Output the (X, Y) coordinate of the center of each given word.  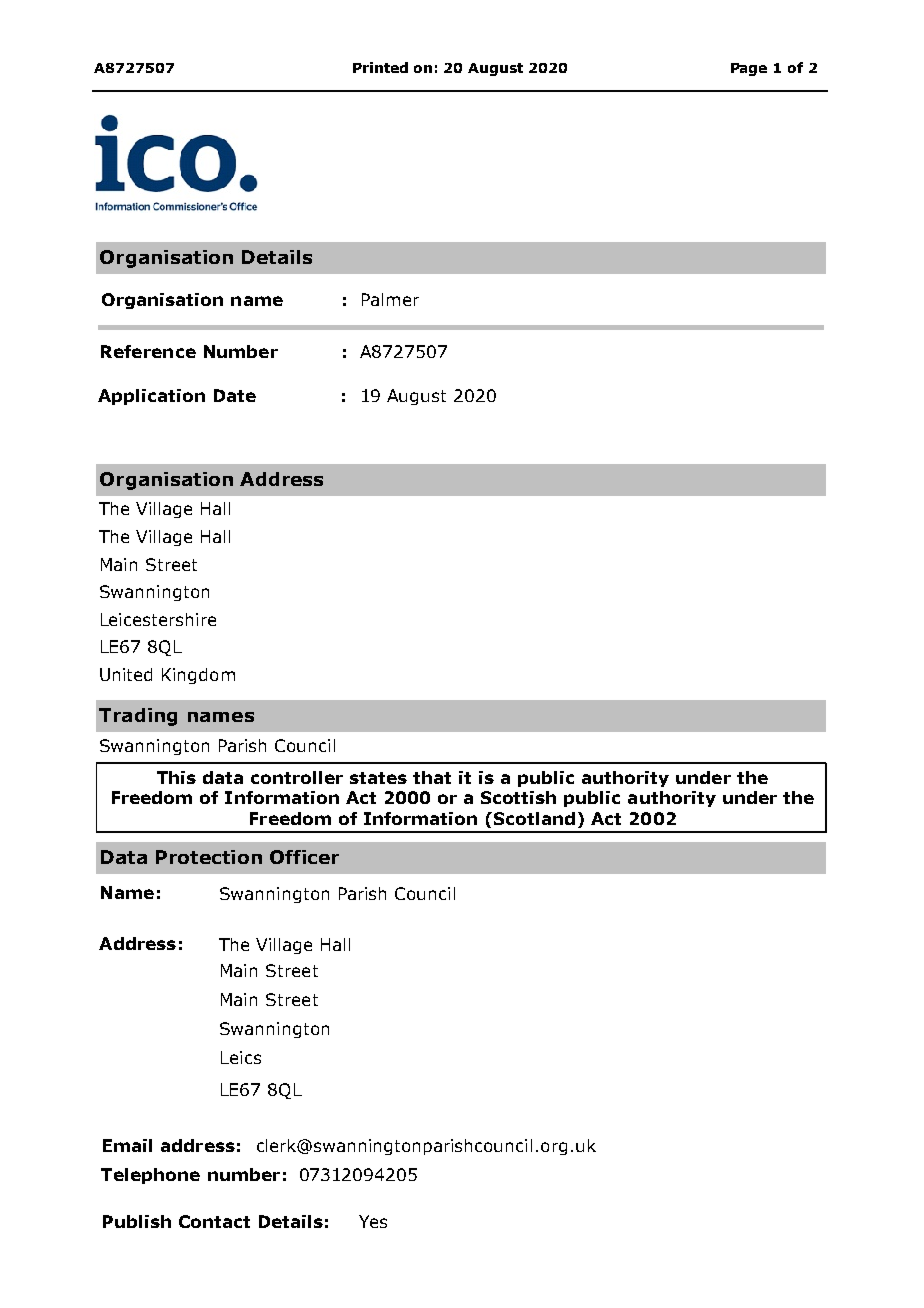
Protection (209, 857)
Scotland (534, 818)
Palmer (390, 299)
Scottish (518, 797)
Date (235, 395)
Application (151, 397)
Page (749, 69)
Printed (380, 67)
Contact (214, 1221)
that (432, 777)
